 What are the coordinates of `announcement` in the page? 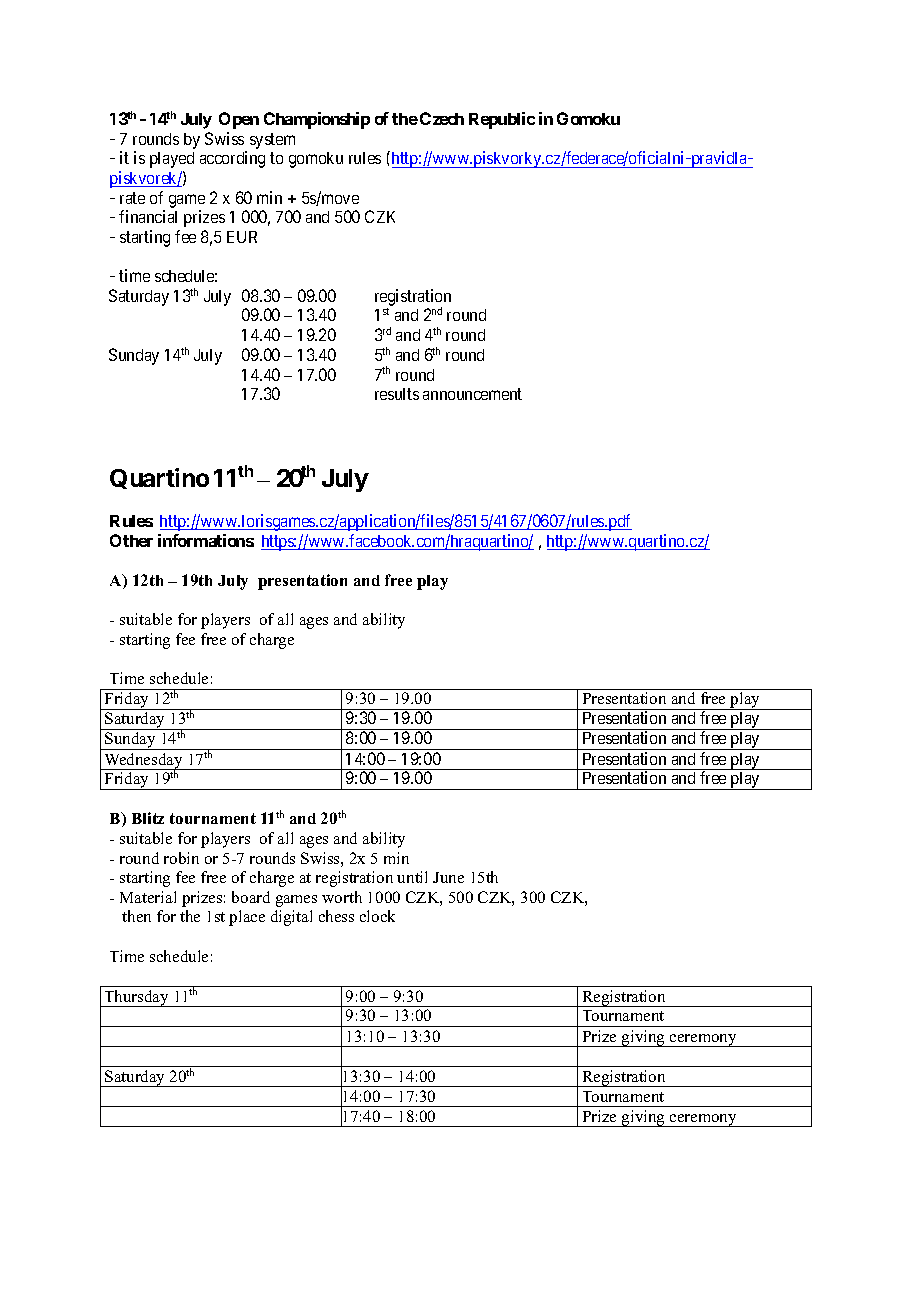 It's located at (472, 394).
